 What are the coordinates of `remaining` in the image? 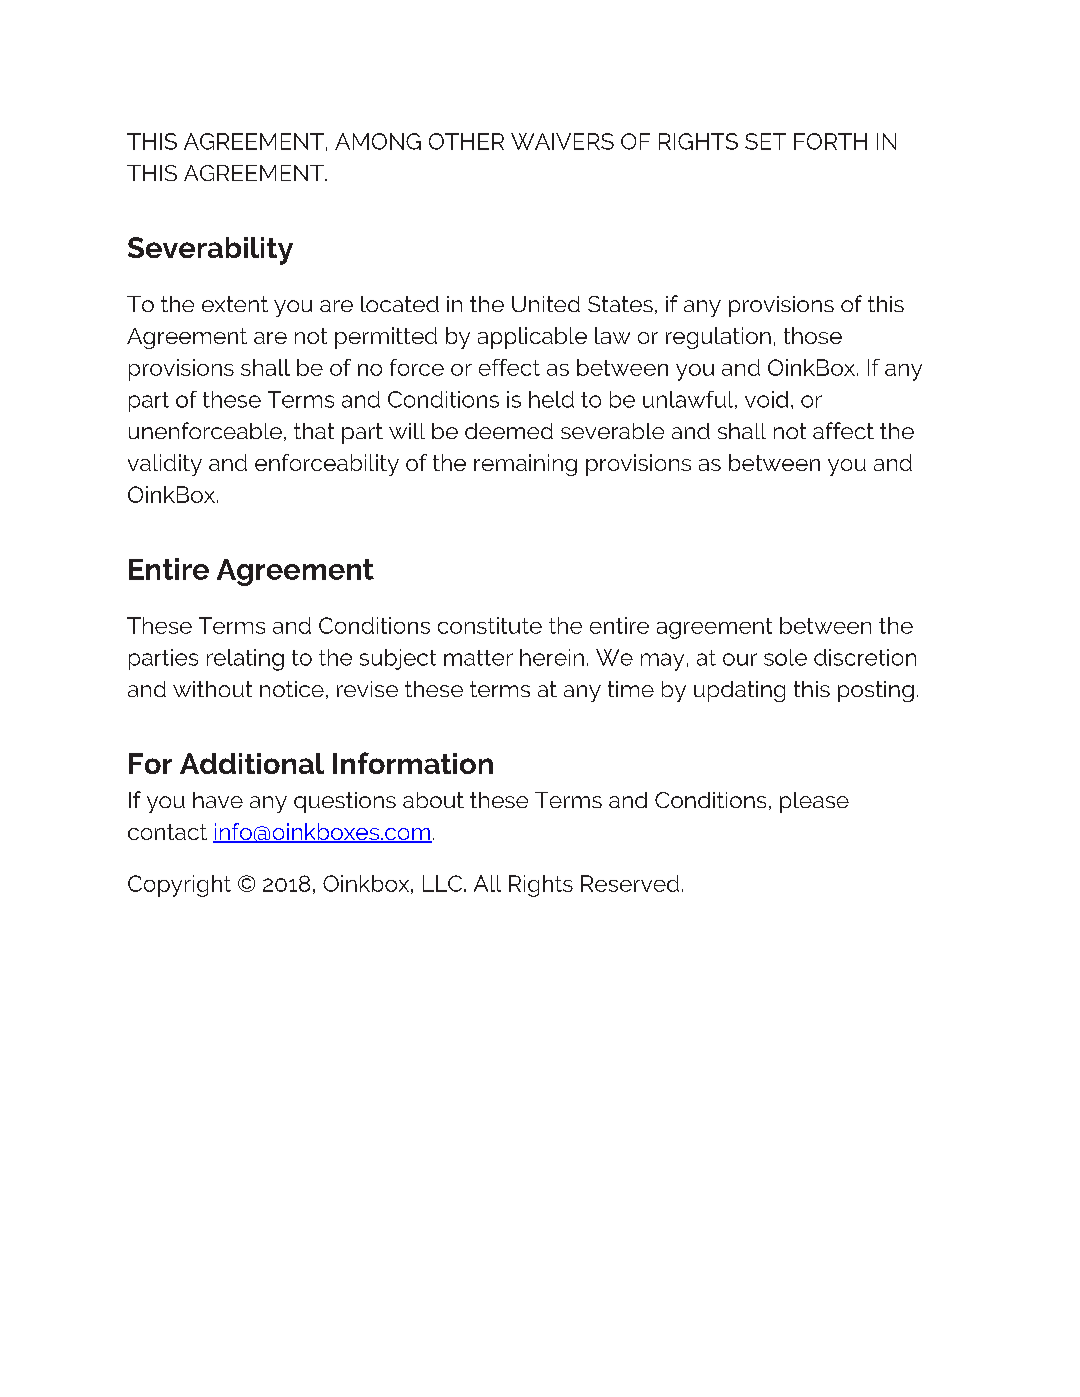 It's located at (525, 465).
